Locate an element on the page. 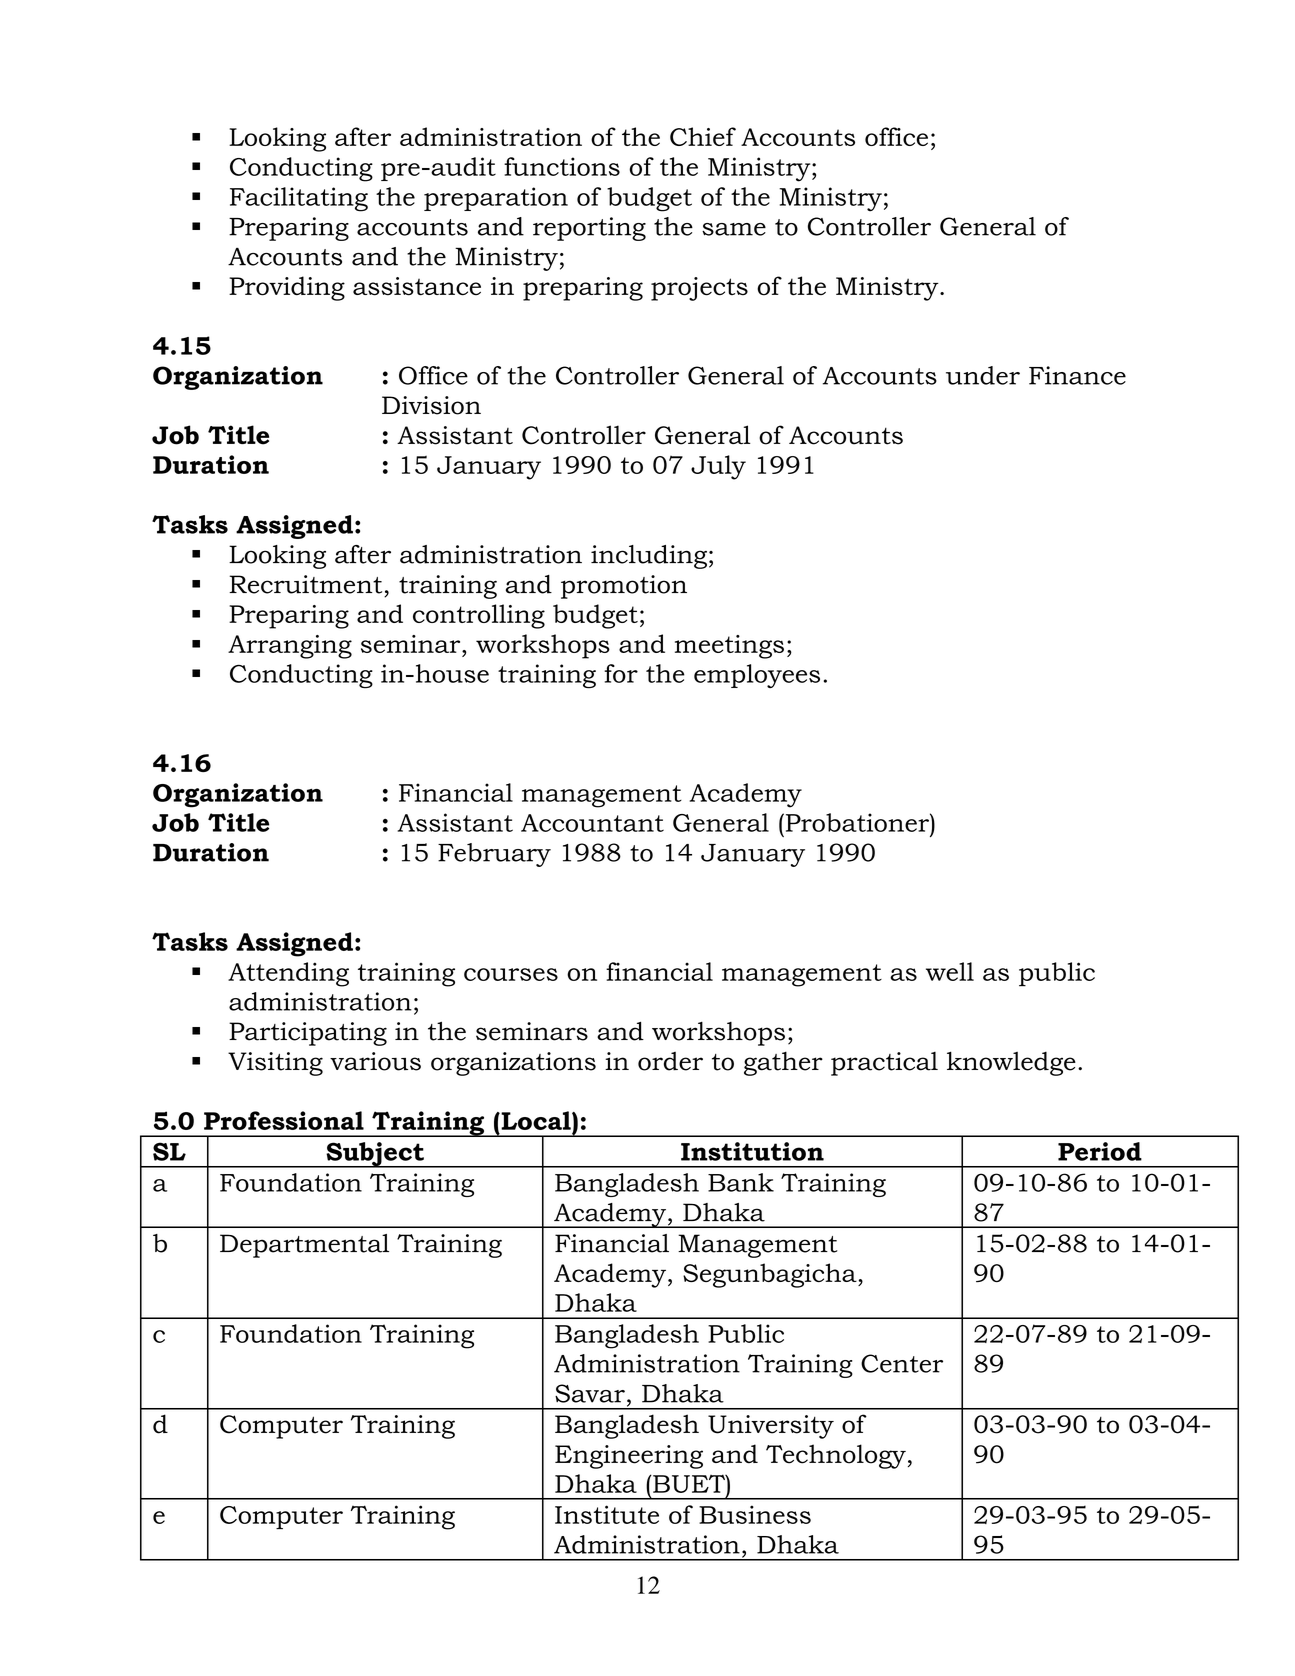  Chief is located at coordinates (703, 136).
